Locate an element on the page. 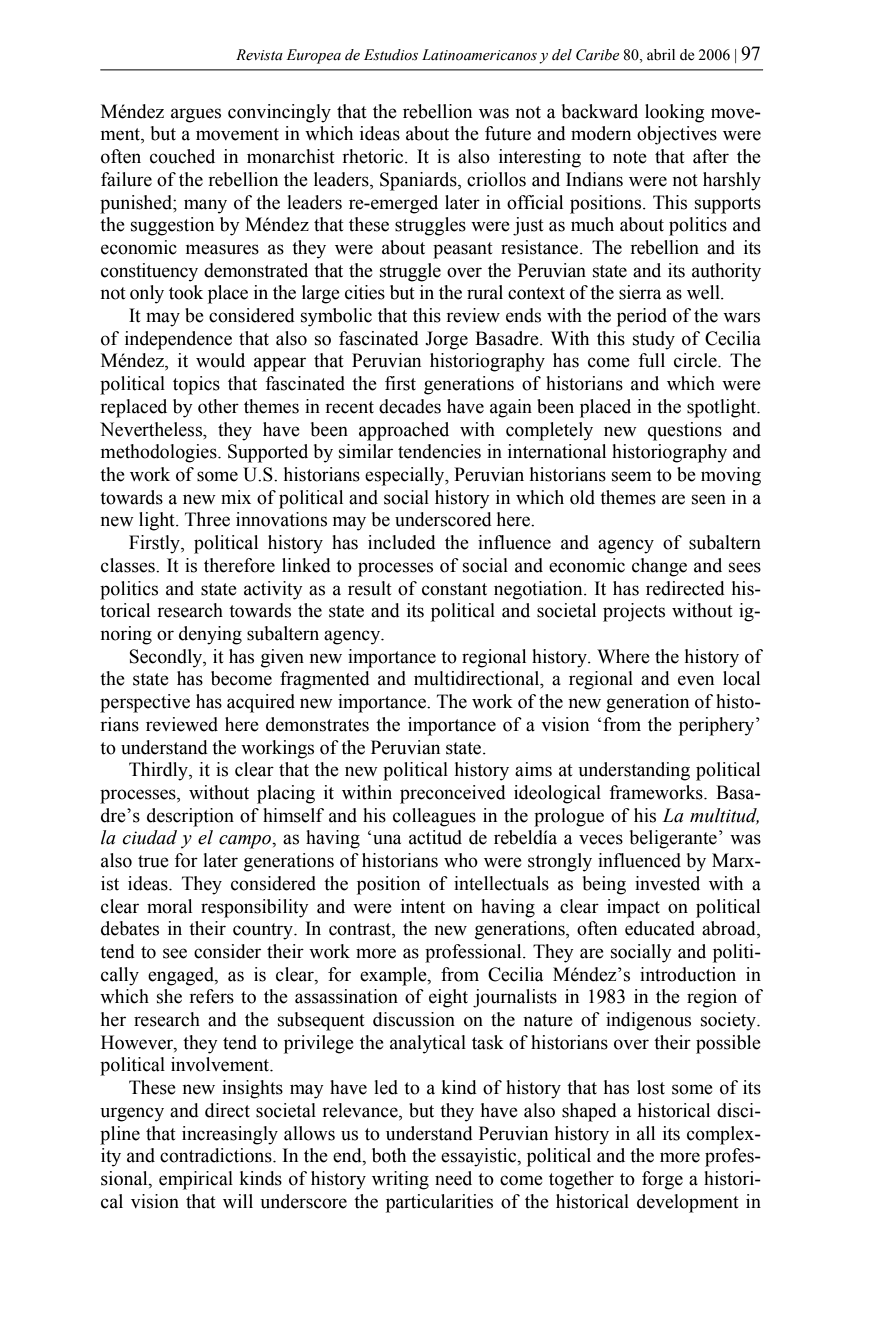 The image size is (896, 1343). invested is located at coordinates (667, 883).
